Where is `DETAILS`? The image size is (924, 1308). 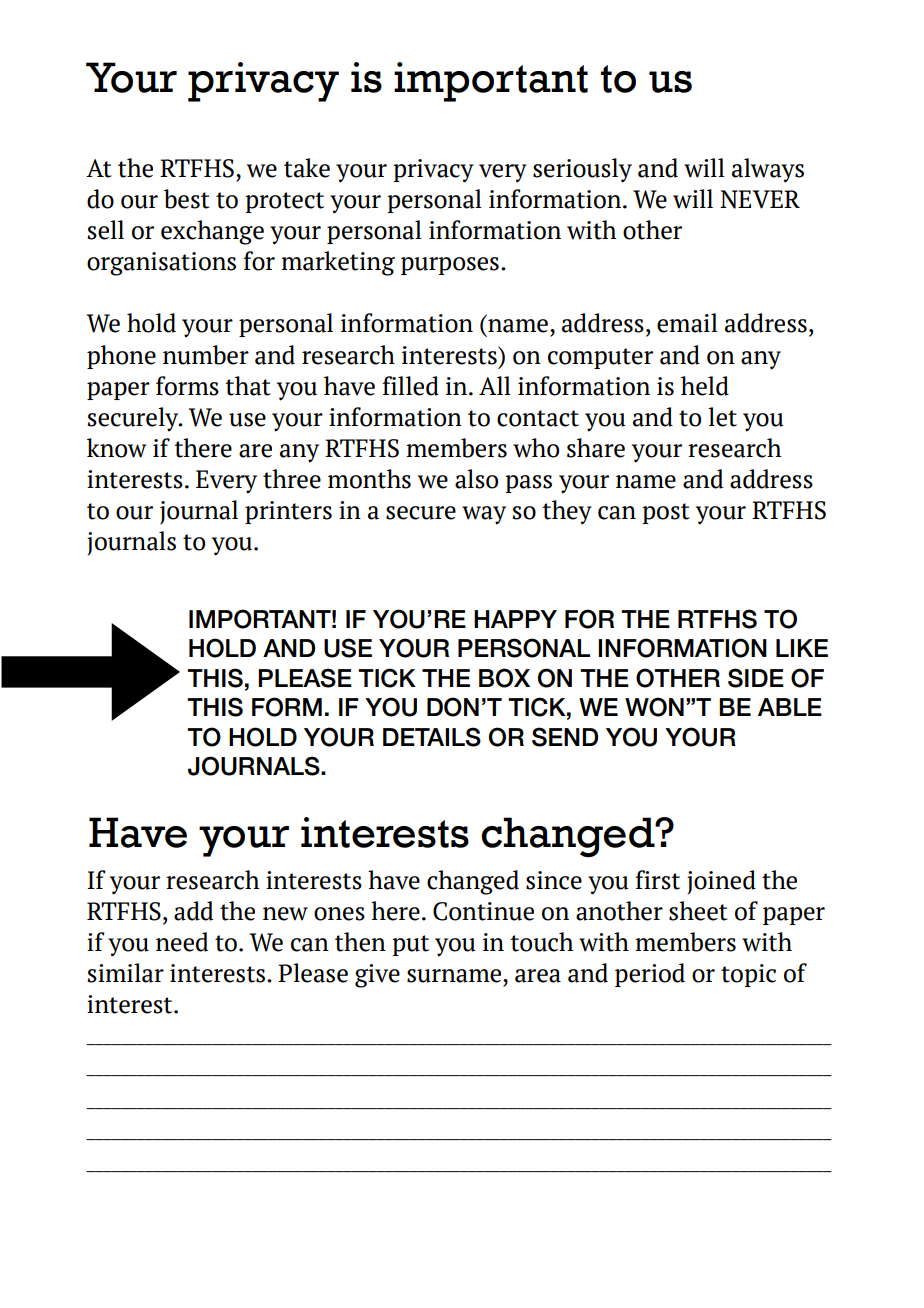
DETAILS is located at coordinates (432, 737).
